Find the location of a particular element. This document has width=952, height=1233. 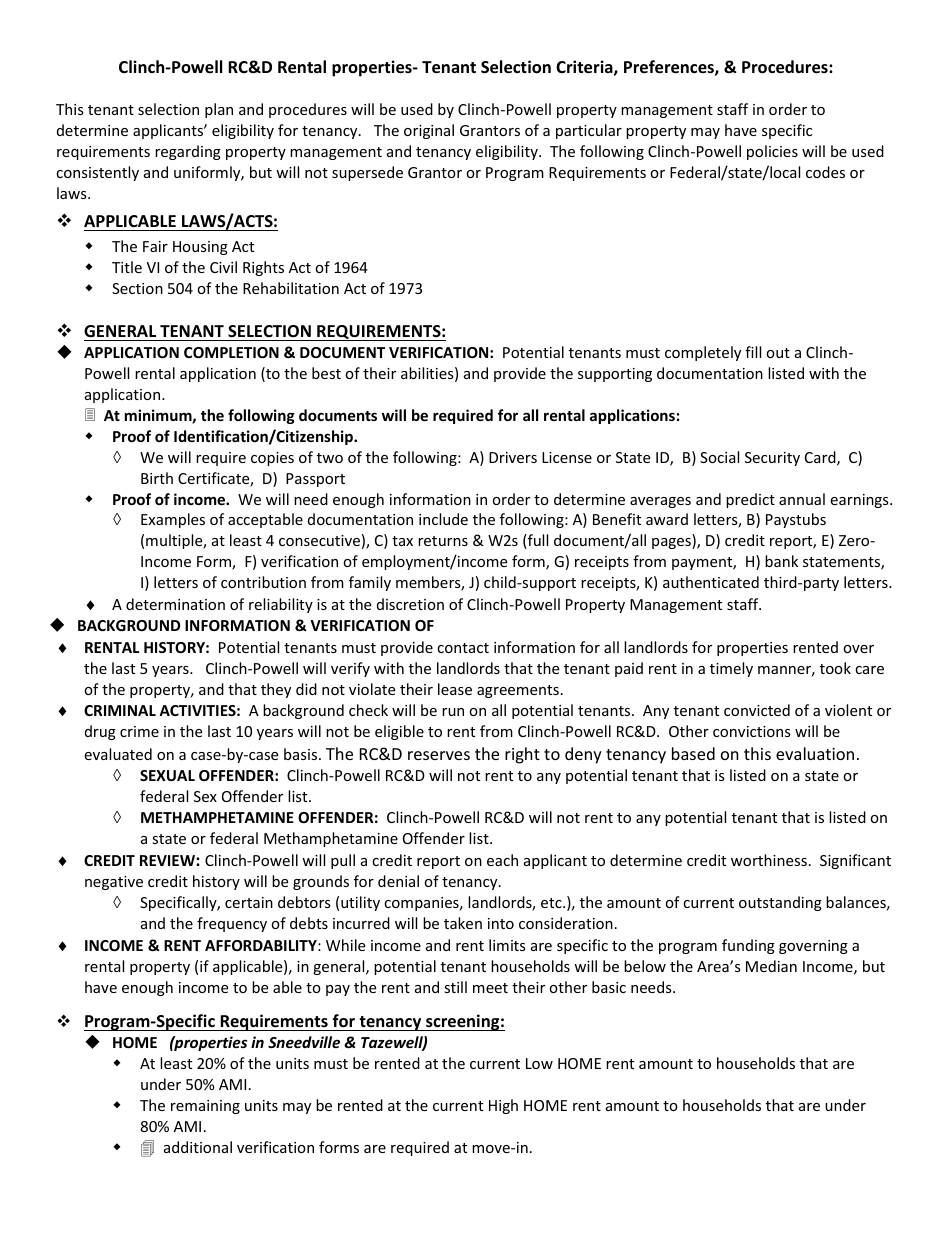

reserves is located at coordinates (439, 755).
